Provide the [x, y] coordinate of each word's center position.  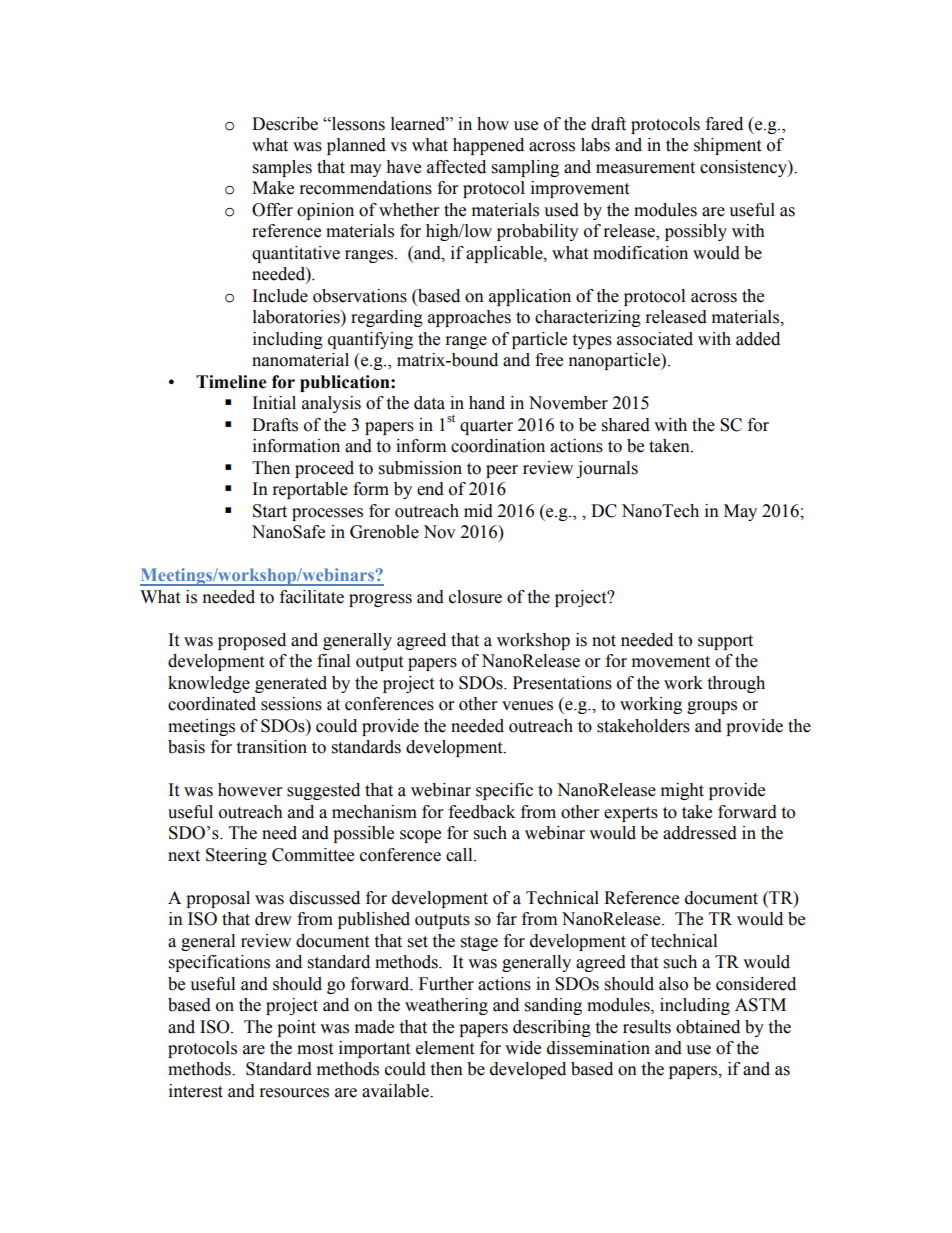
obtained [708, 1027]
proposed [252, 641]
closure [475, 597]
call [460, 855]
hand [487, 403]
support [725, 642]
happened [488, 146]
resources [294, 1093]
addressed [700, 833]
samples [282, 168]
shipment [727, 146]
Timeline [231, 382]
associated [655, 339]
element [445, 1048]
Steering [236, 856]
